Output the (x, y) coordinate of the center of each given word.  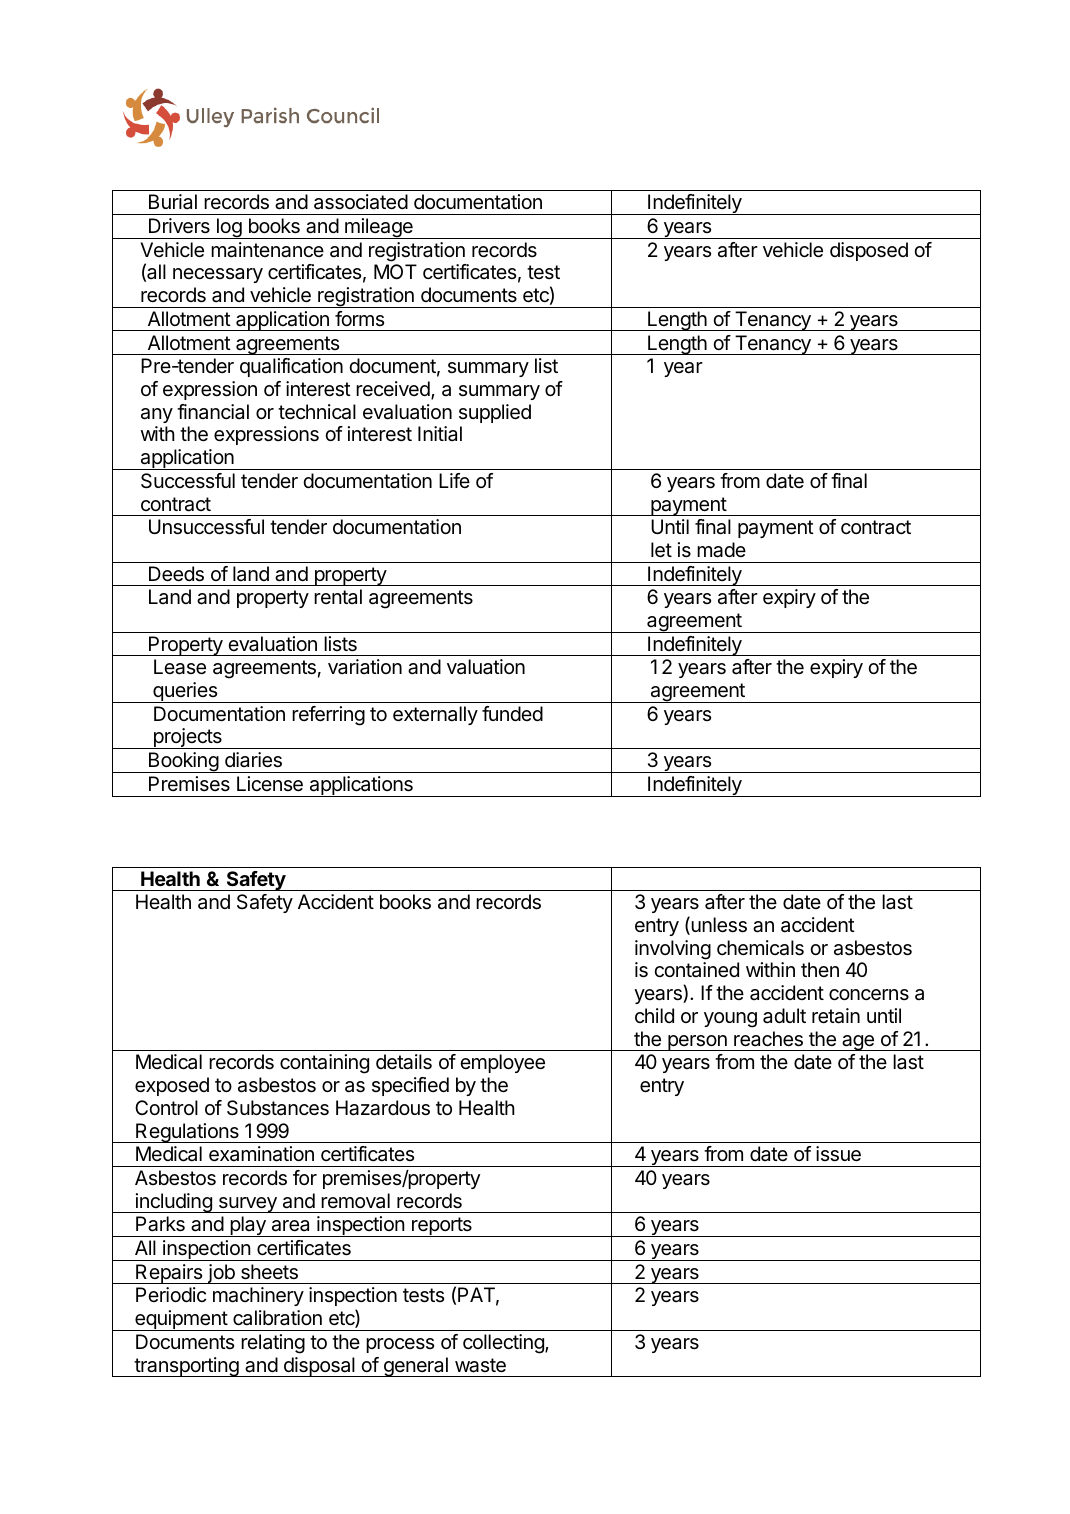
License (270, 784)
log (229, 228)
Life (454, 480)
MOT (395, 271)
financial (213, 412)
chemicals (760, 948)
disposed (869, 251)
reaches (768, 1039)
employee (502, 1063)
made (721, 550)
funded (512, 713)
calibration (277, 1318)
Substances (278, 1108)
